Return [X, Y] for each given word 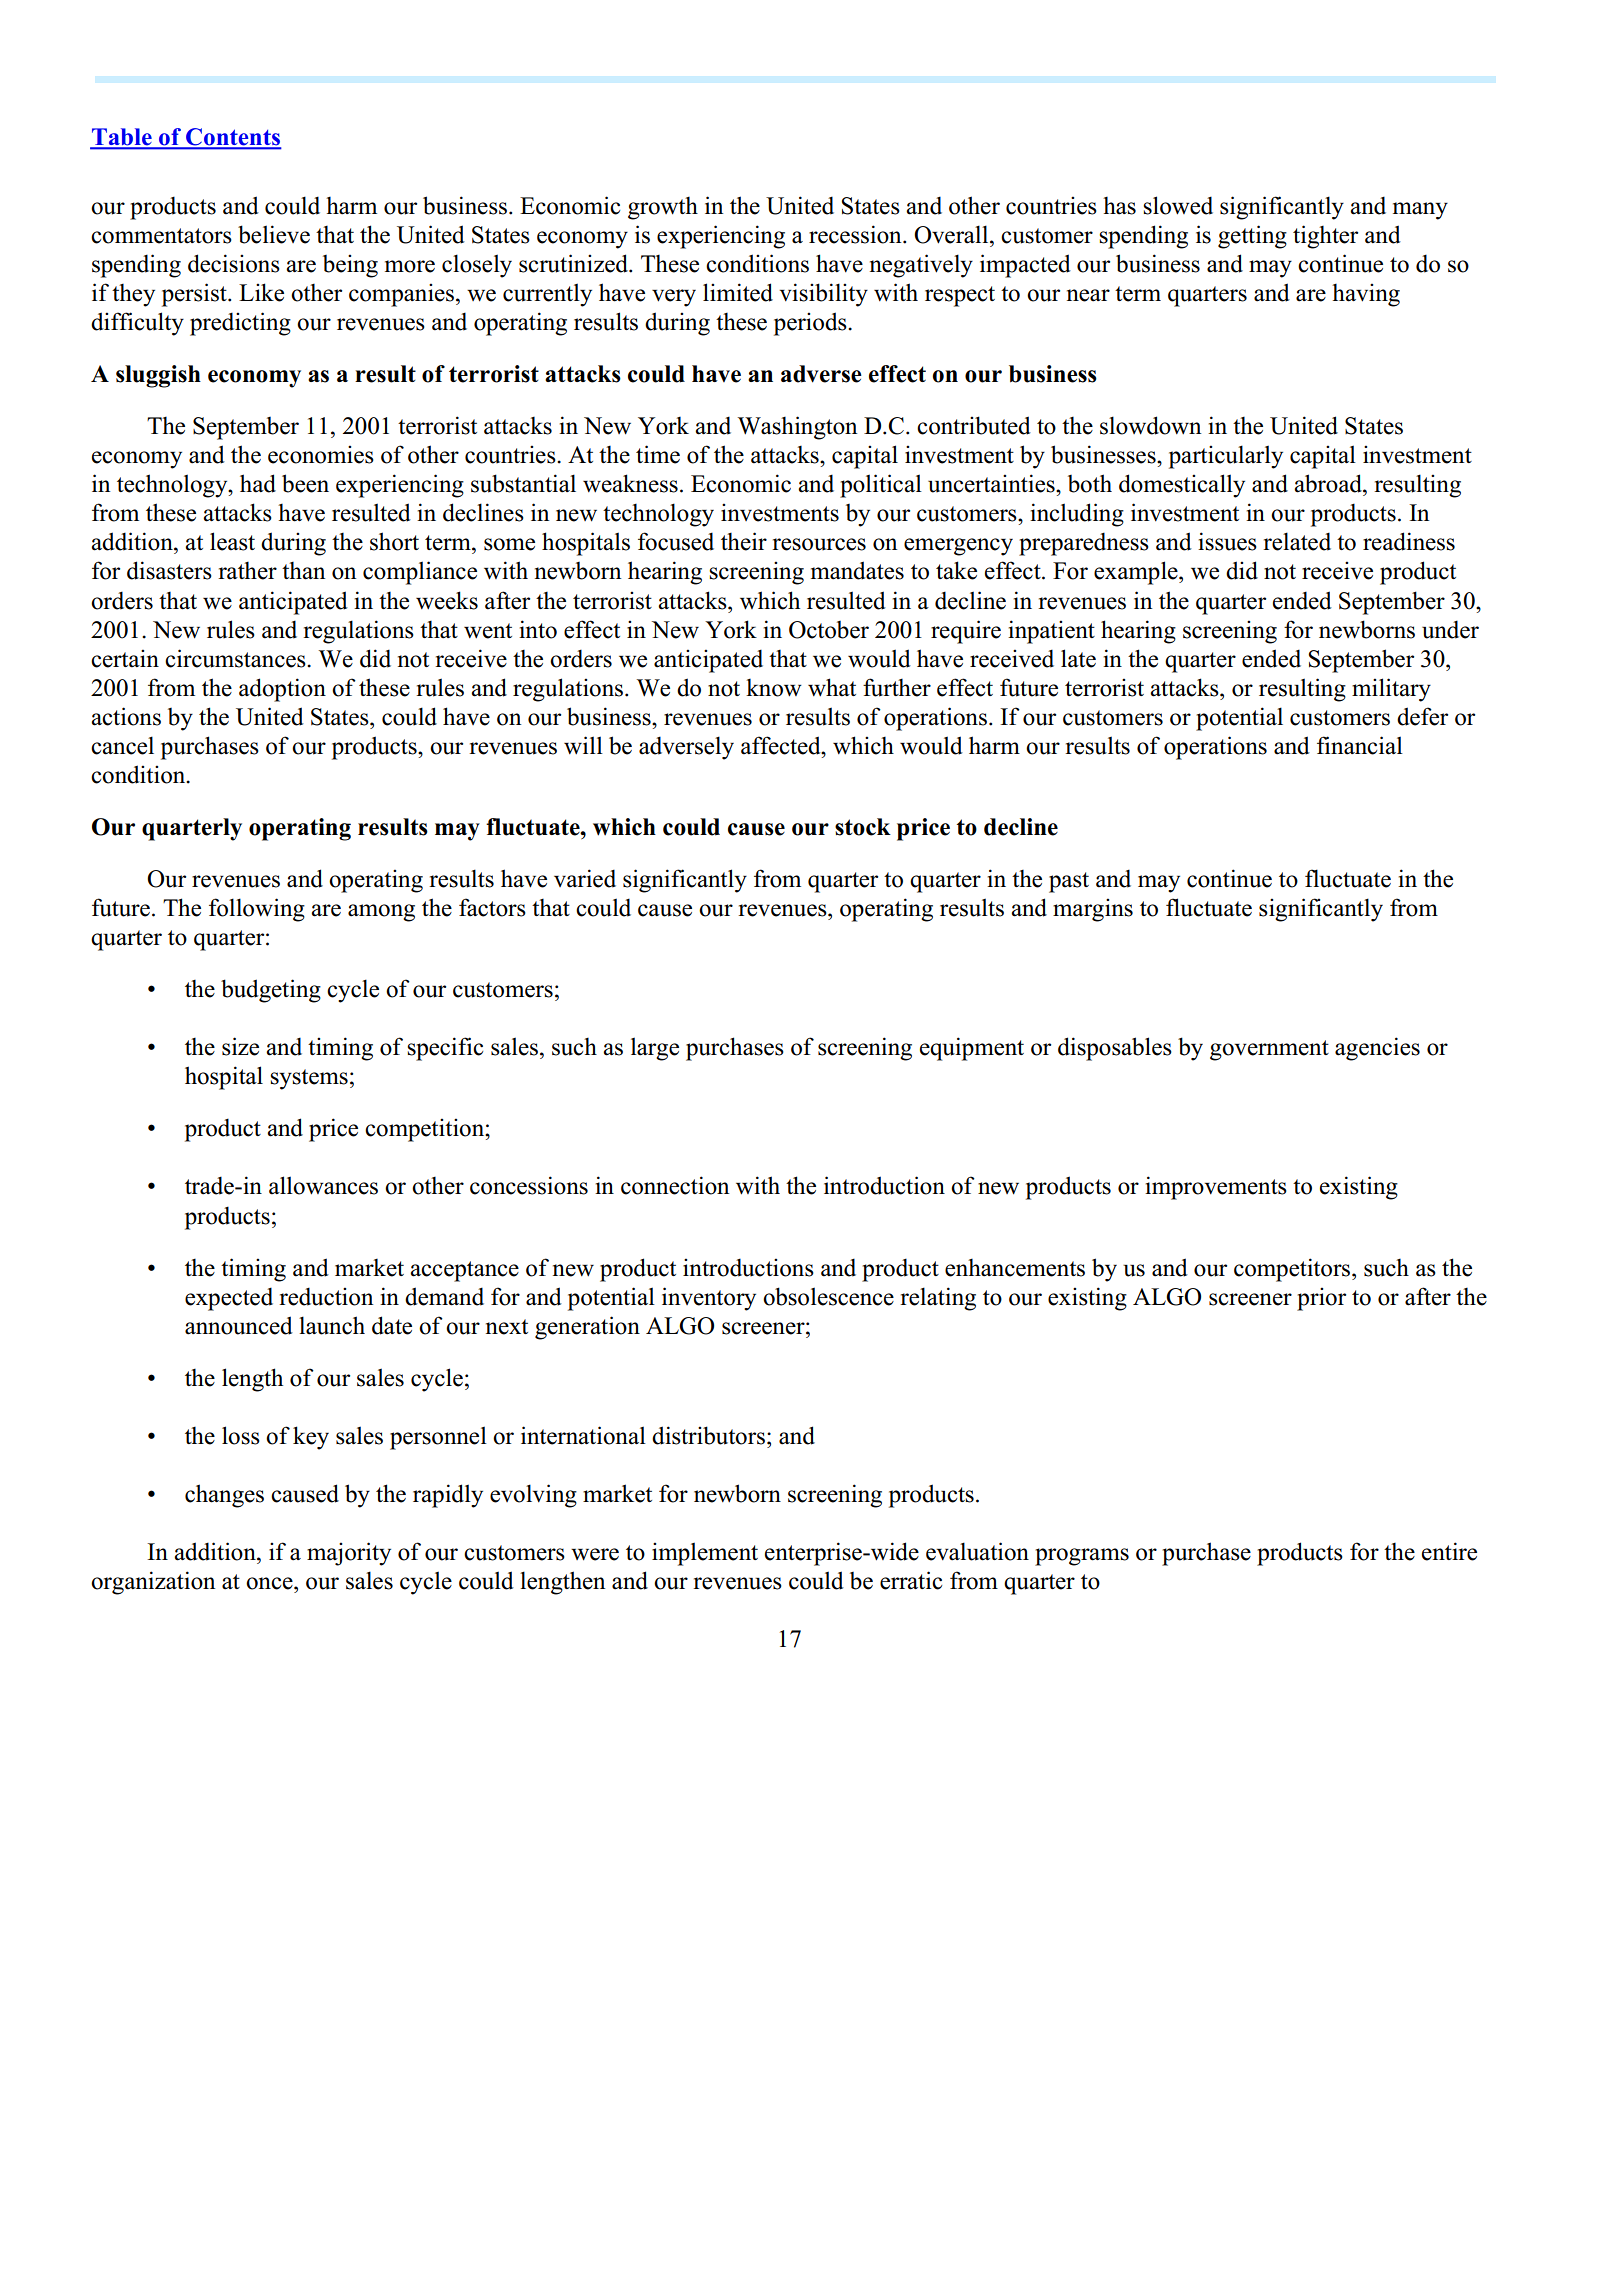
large [655, 1049]
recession [856, 234]
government [1269, 1050]
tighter [1325, 237]
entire [1449, 1551]
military [1391, 690]
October [829, 630]
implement [705, 1554]
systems [309, 1079]
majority [349, 1554]
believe [274, 234]
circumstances [236, 658]
